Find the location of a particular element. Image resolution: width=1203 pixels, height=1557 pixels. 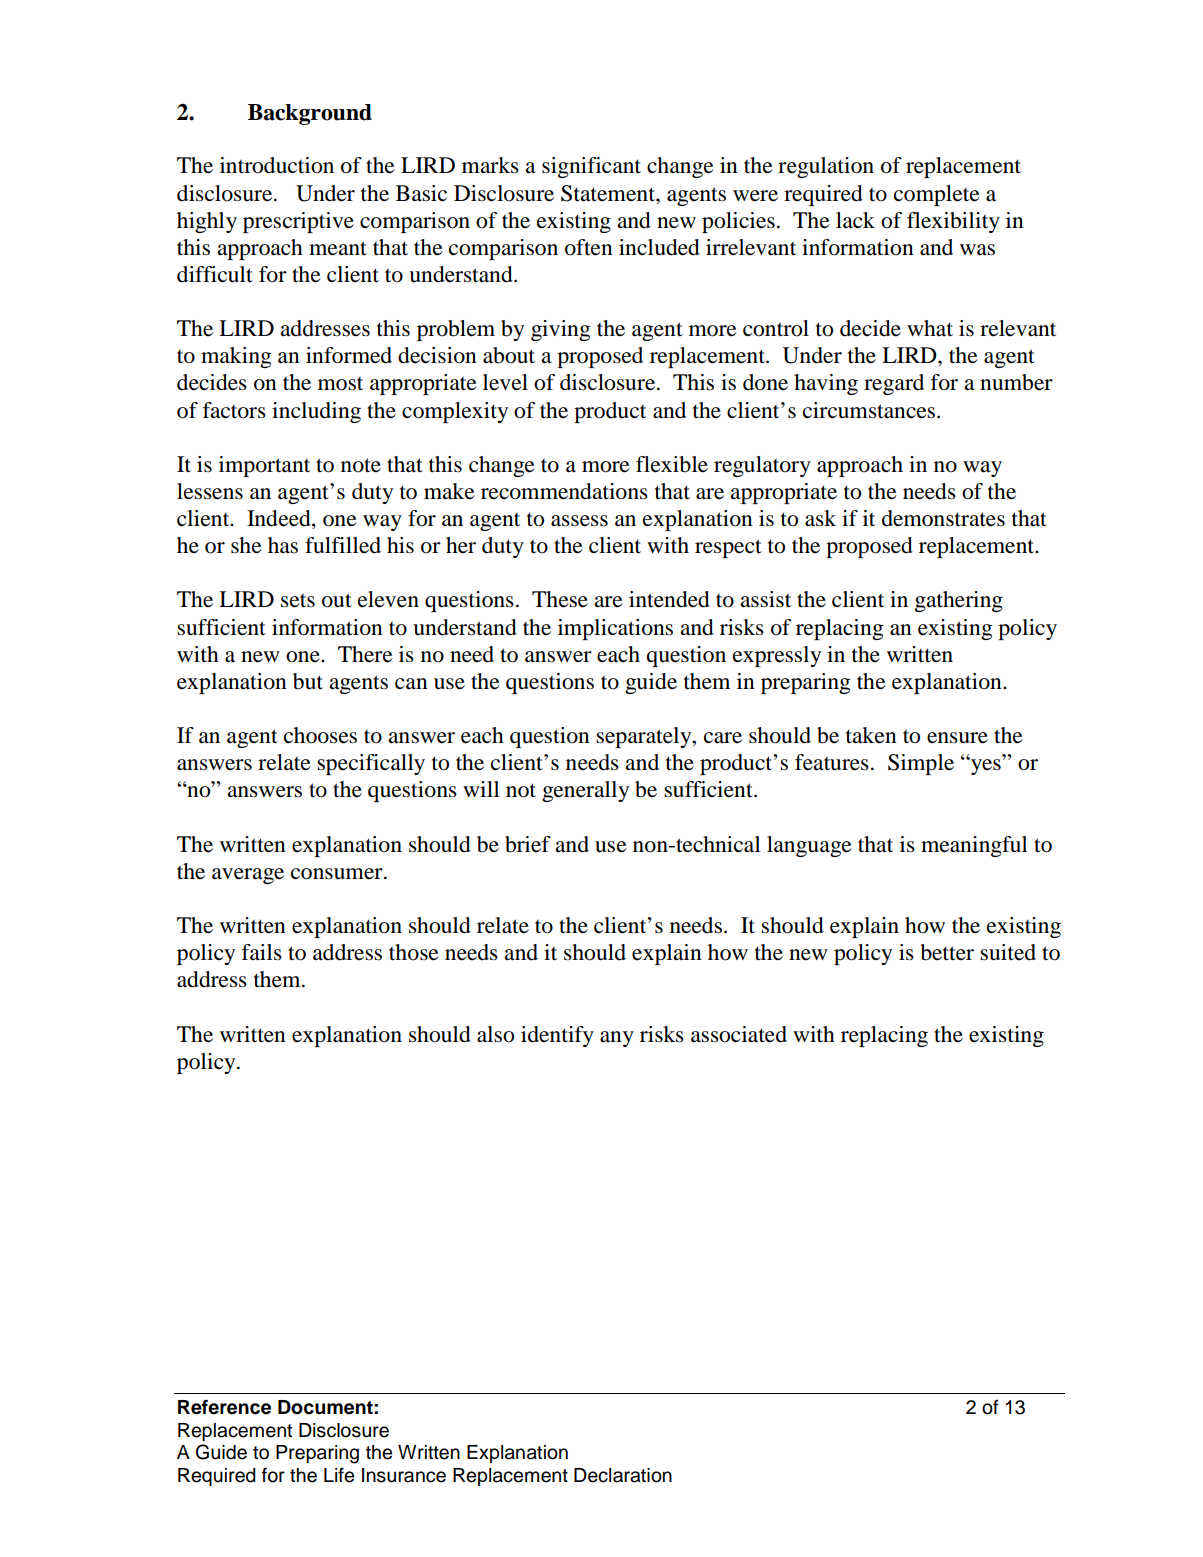

introduction is located at coordinates (277, 165).
